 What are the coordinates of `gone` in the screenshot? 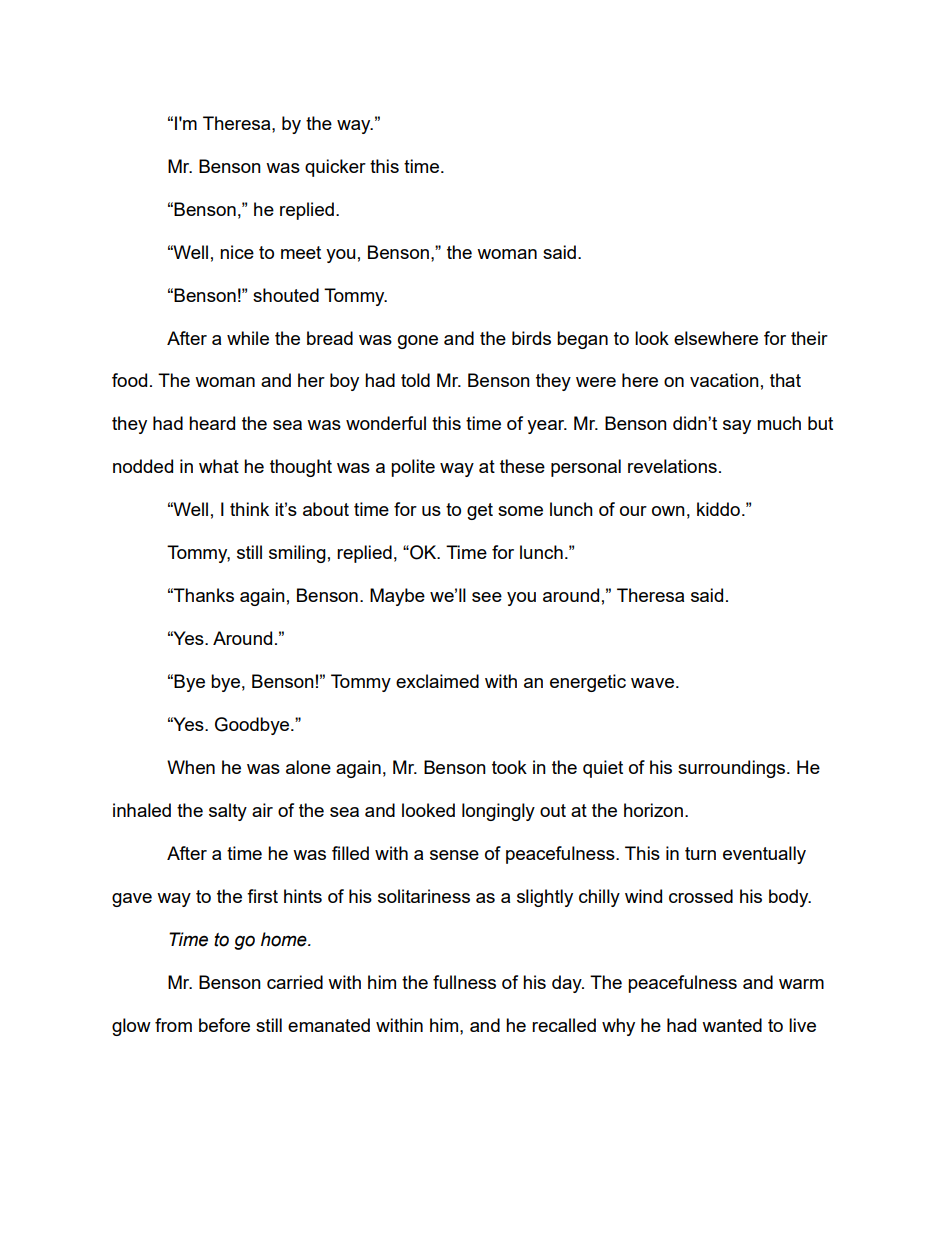 It's located at (418, 342).
